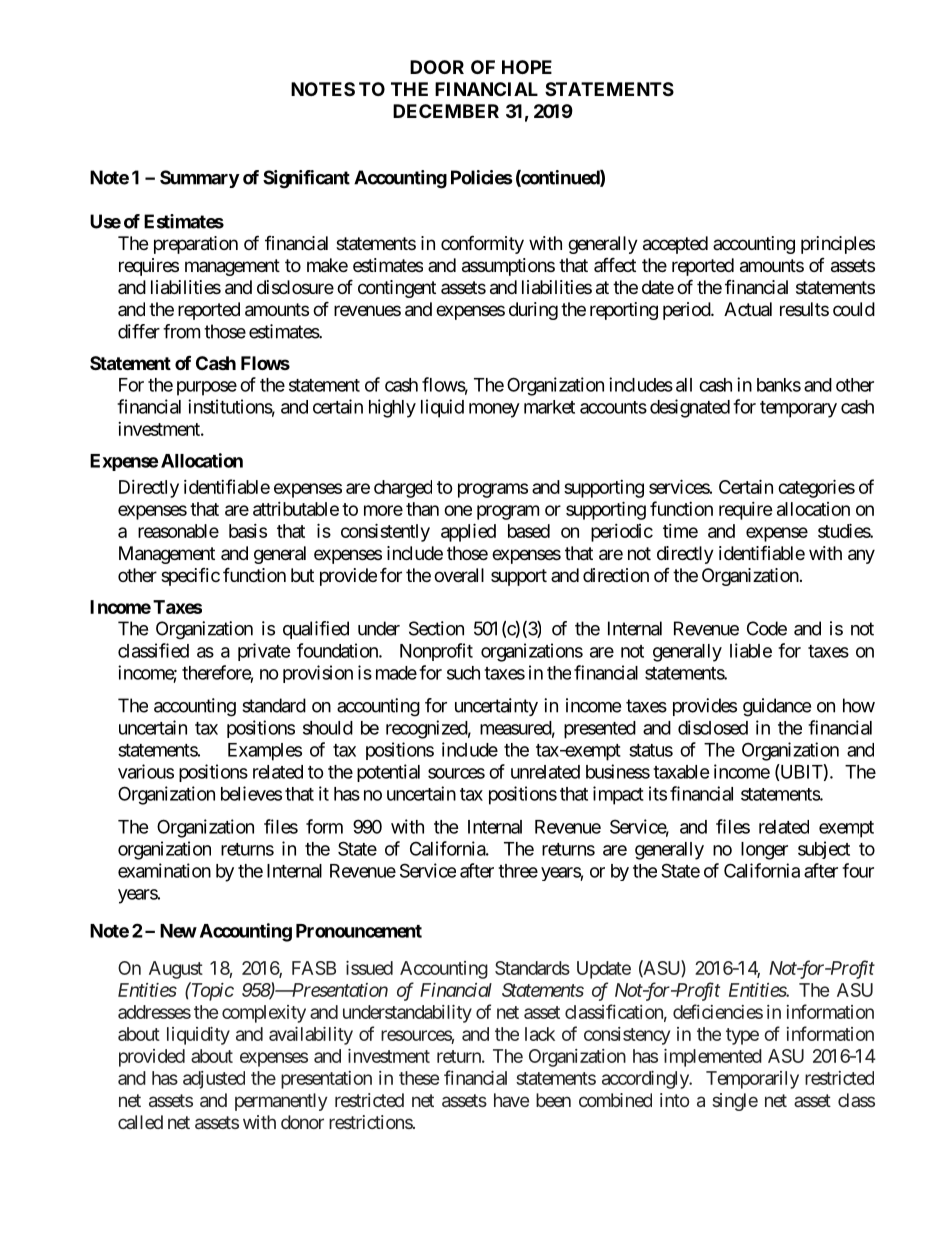 The width and height of the page is (952, 1233). Describe the element at coordinates (459, 575) in the page. I see `overall` at that location.
